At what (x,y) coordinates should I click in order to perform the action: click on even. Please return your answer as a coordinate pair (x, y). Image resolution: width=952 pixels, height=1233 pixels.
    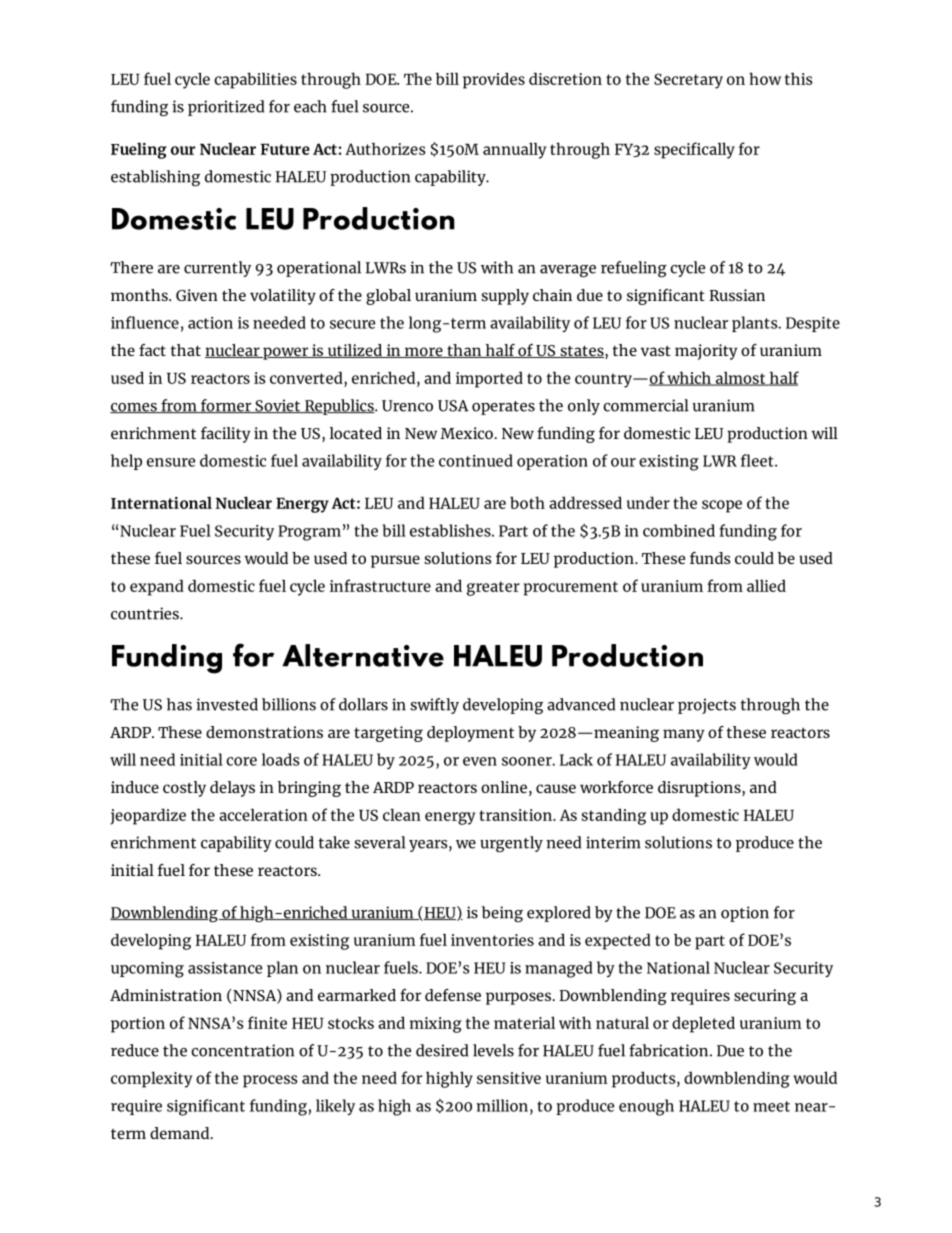
    Looking at the image, I should click on (480, 761).
